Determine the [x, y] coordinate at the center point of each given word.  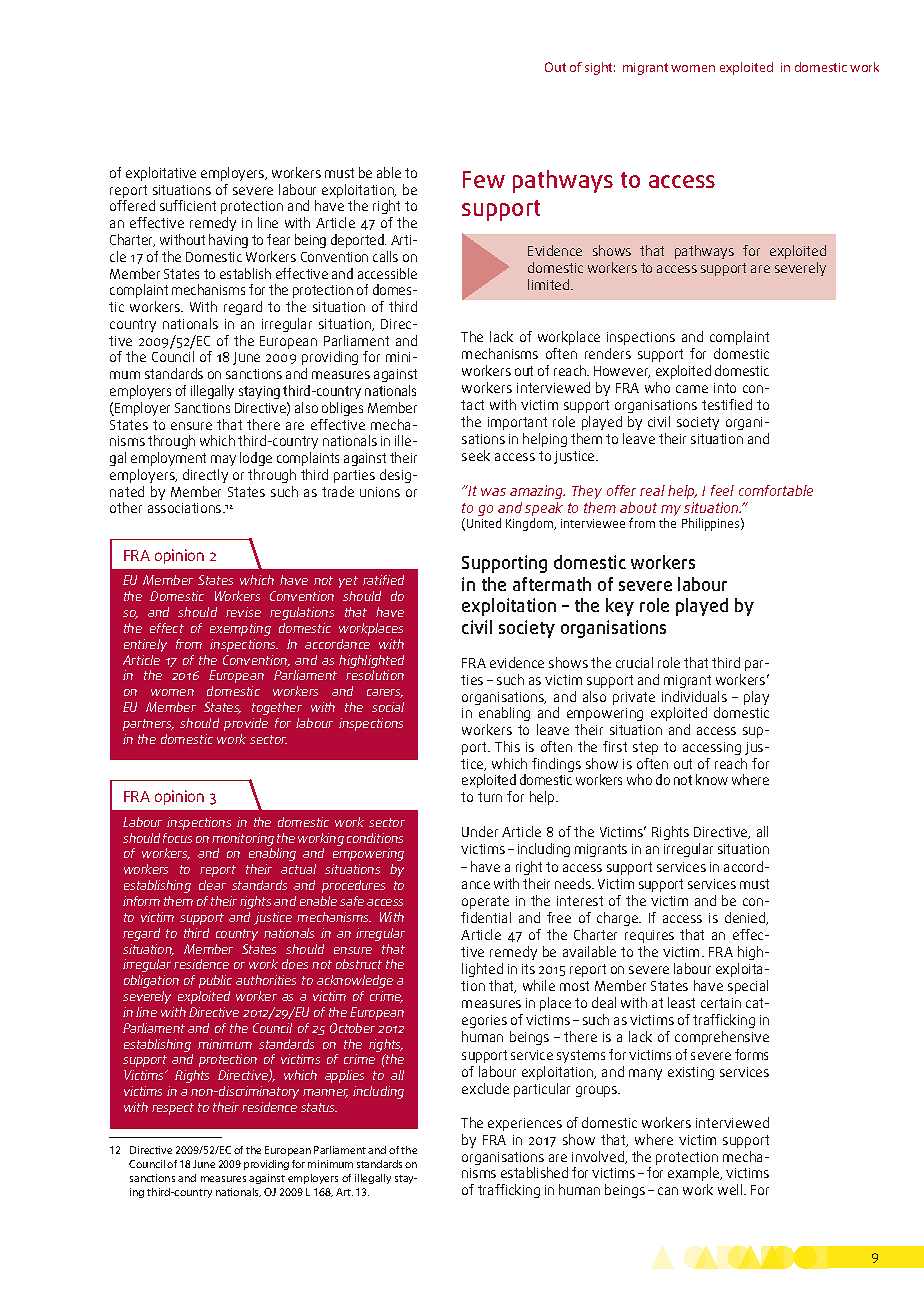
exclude [485, 1088]
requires [649, 936]
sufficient [188, 205]
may [223, 460]
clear [212, 885]
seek [476, 455]
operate [485, 902]
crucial [634, 662]
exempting [240, 629]
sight [600, 68]
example [695, 1174]
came [692, 389]
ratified [383, 580]
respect [173, 1109]
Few [484, 179]
